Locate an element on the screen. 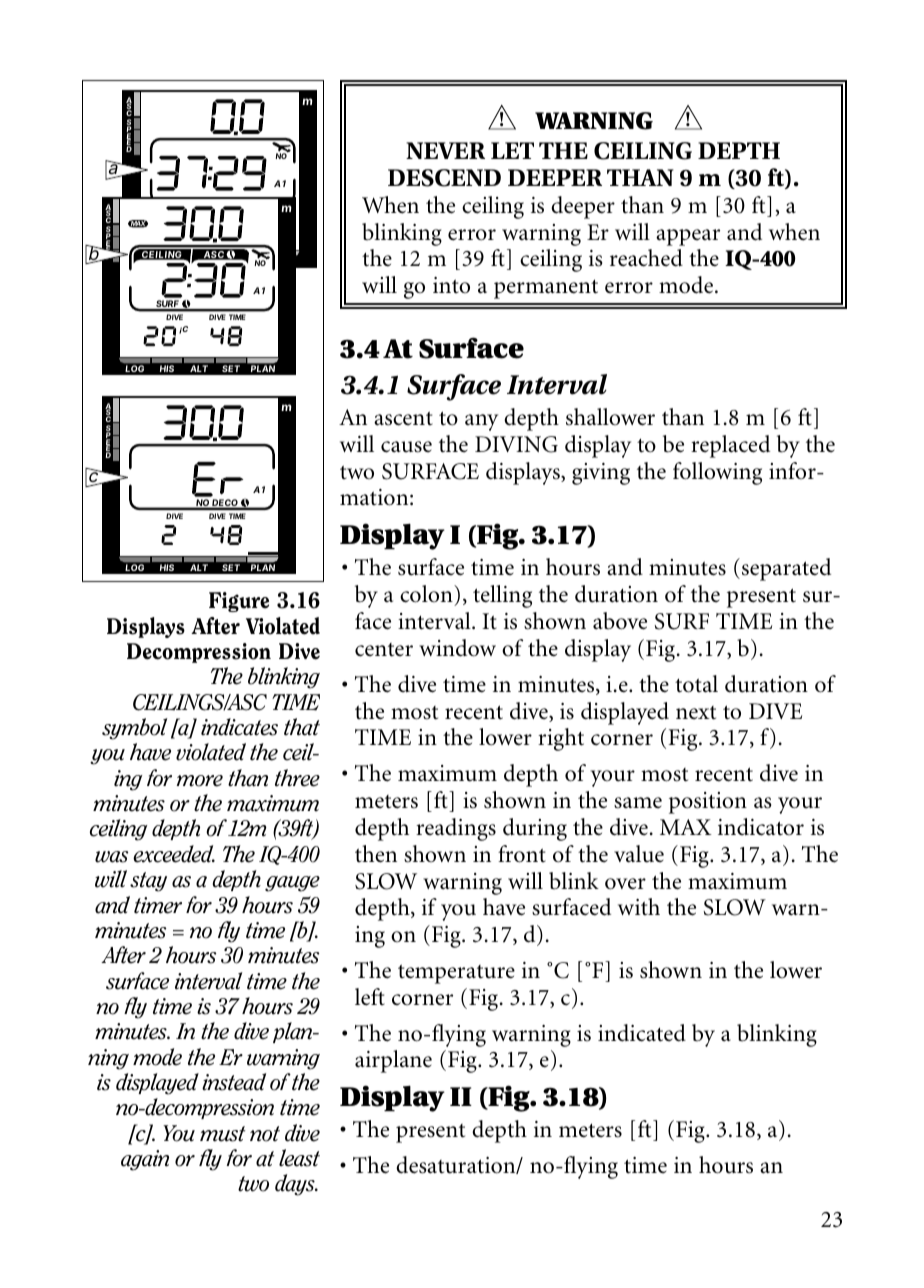  indicated is located at coordinates (642, 1033).
